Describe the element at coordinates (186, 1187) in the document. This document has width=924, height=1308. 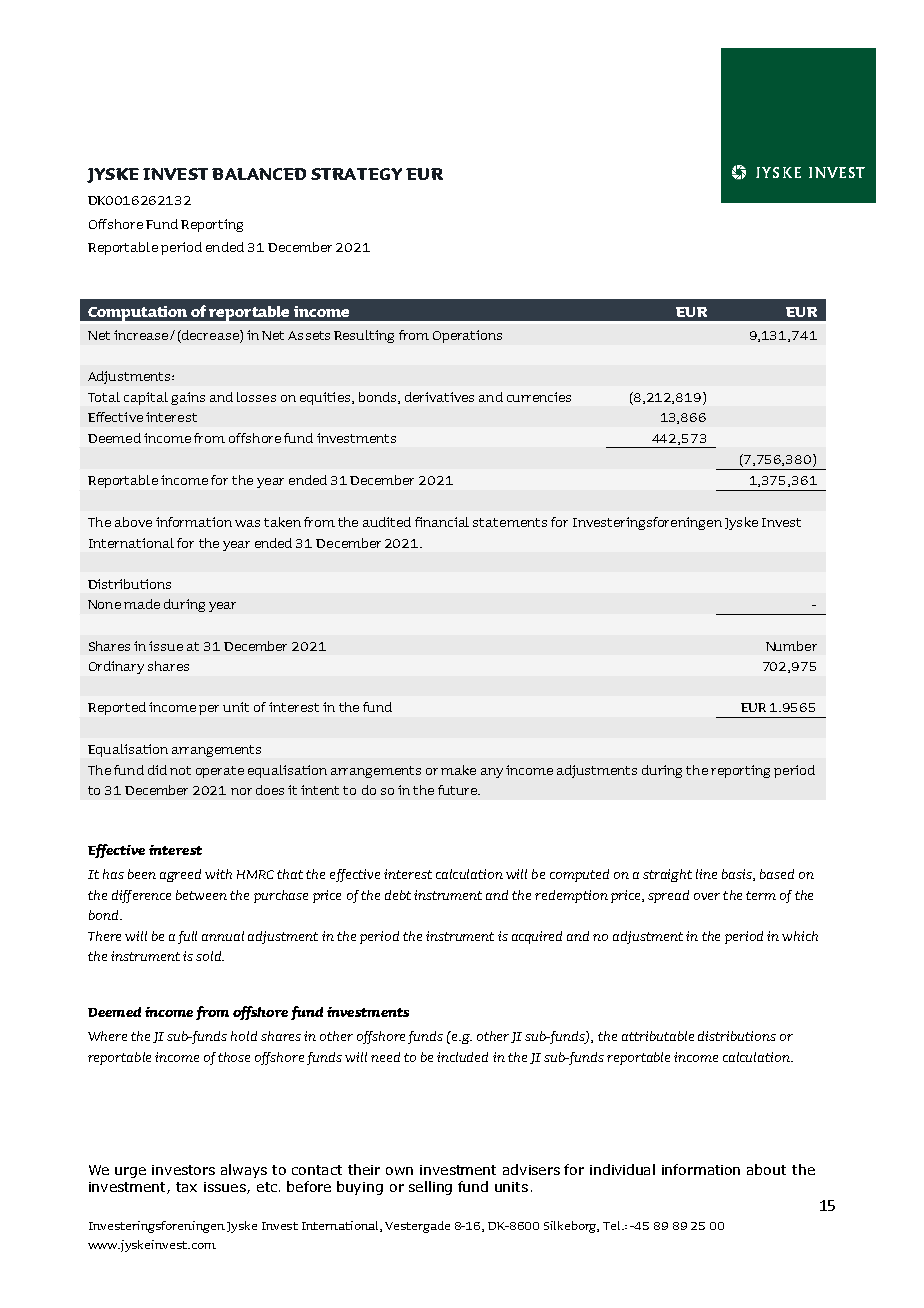
I see `tax` at that location.
